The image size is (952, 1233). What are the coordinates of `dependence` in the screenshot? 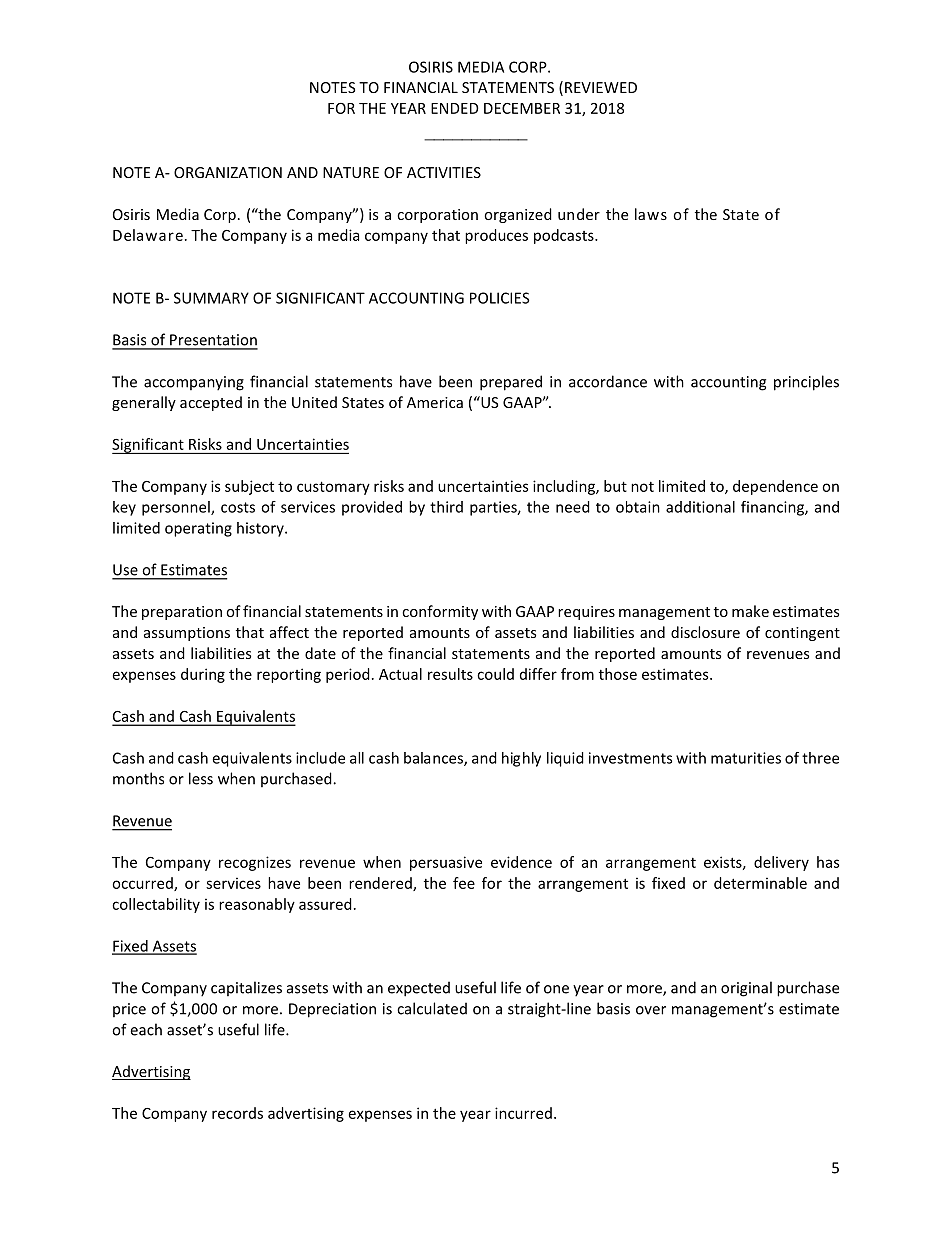 It's located at (775, 487).
